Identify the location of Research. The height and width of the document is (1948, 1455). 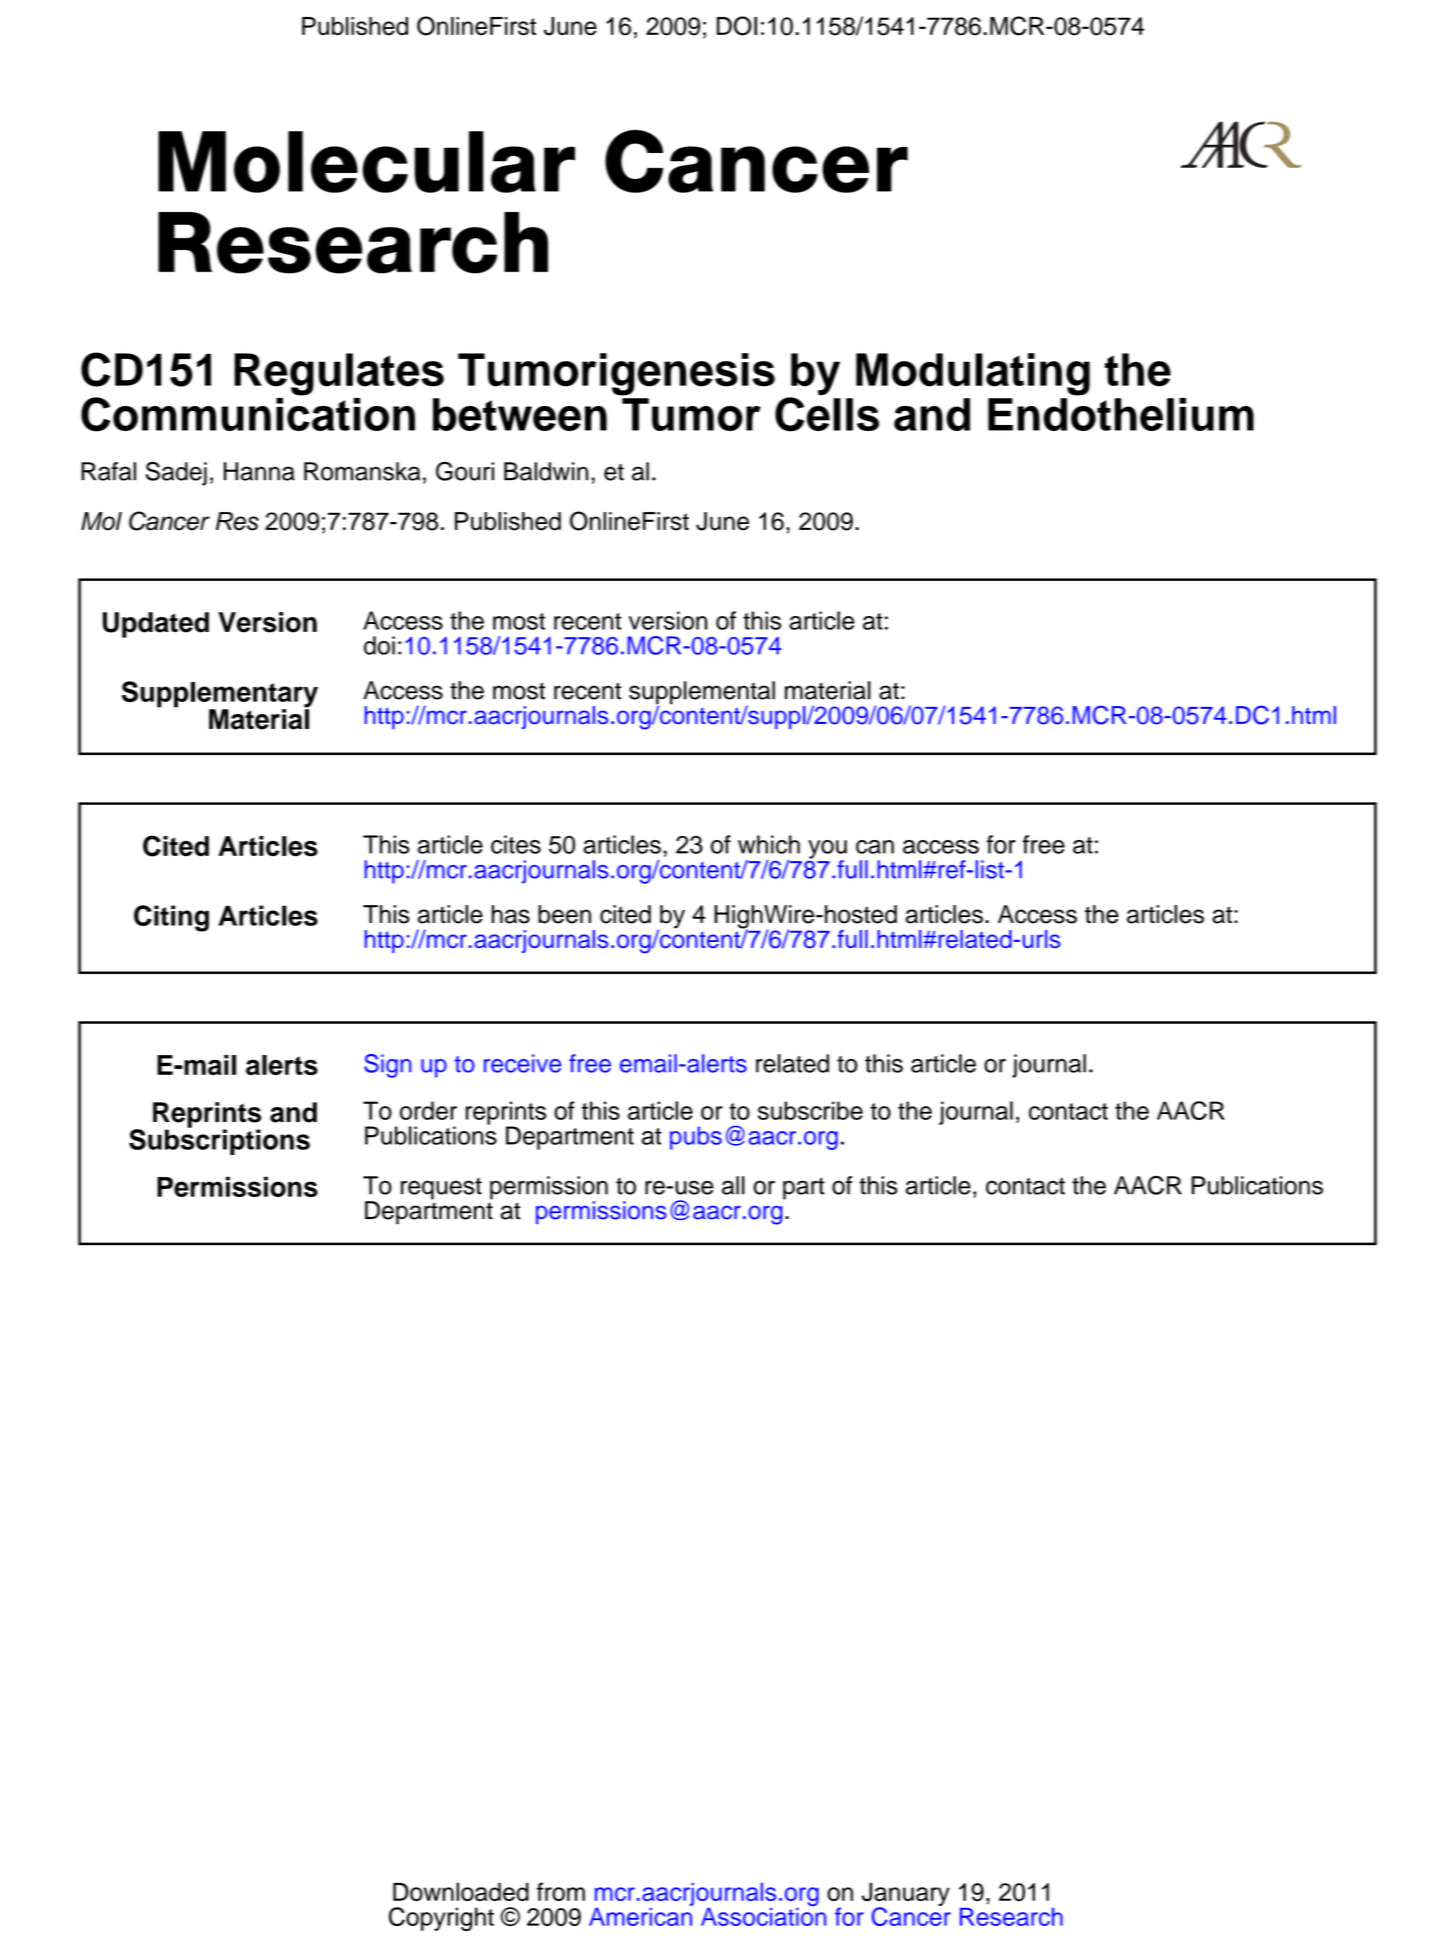
(1011, 1917).
